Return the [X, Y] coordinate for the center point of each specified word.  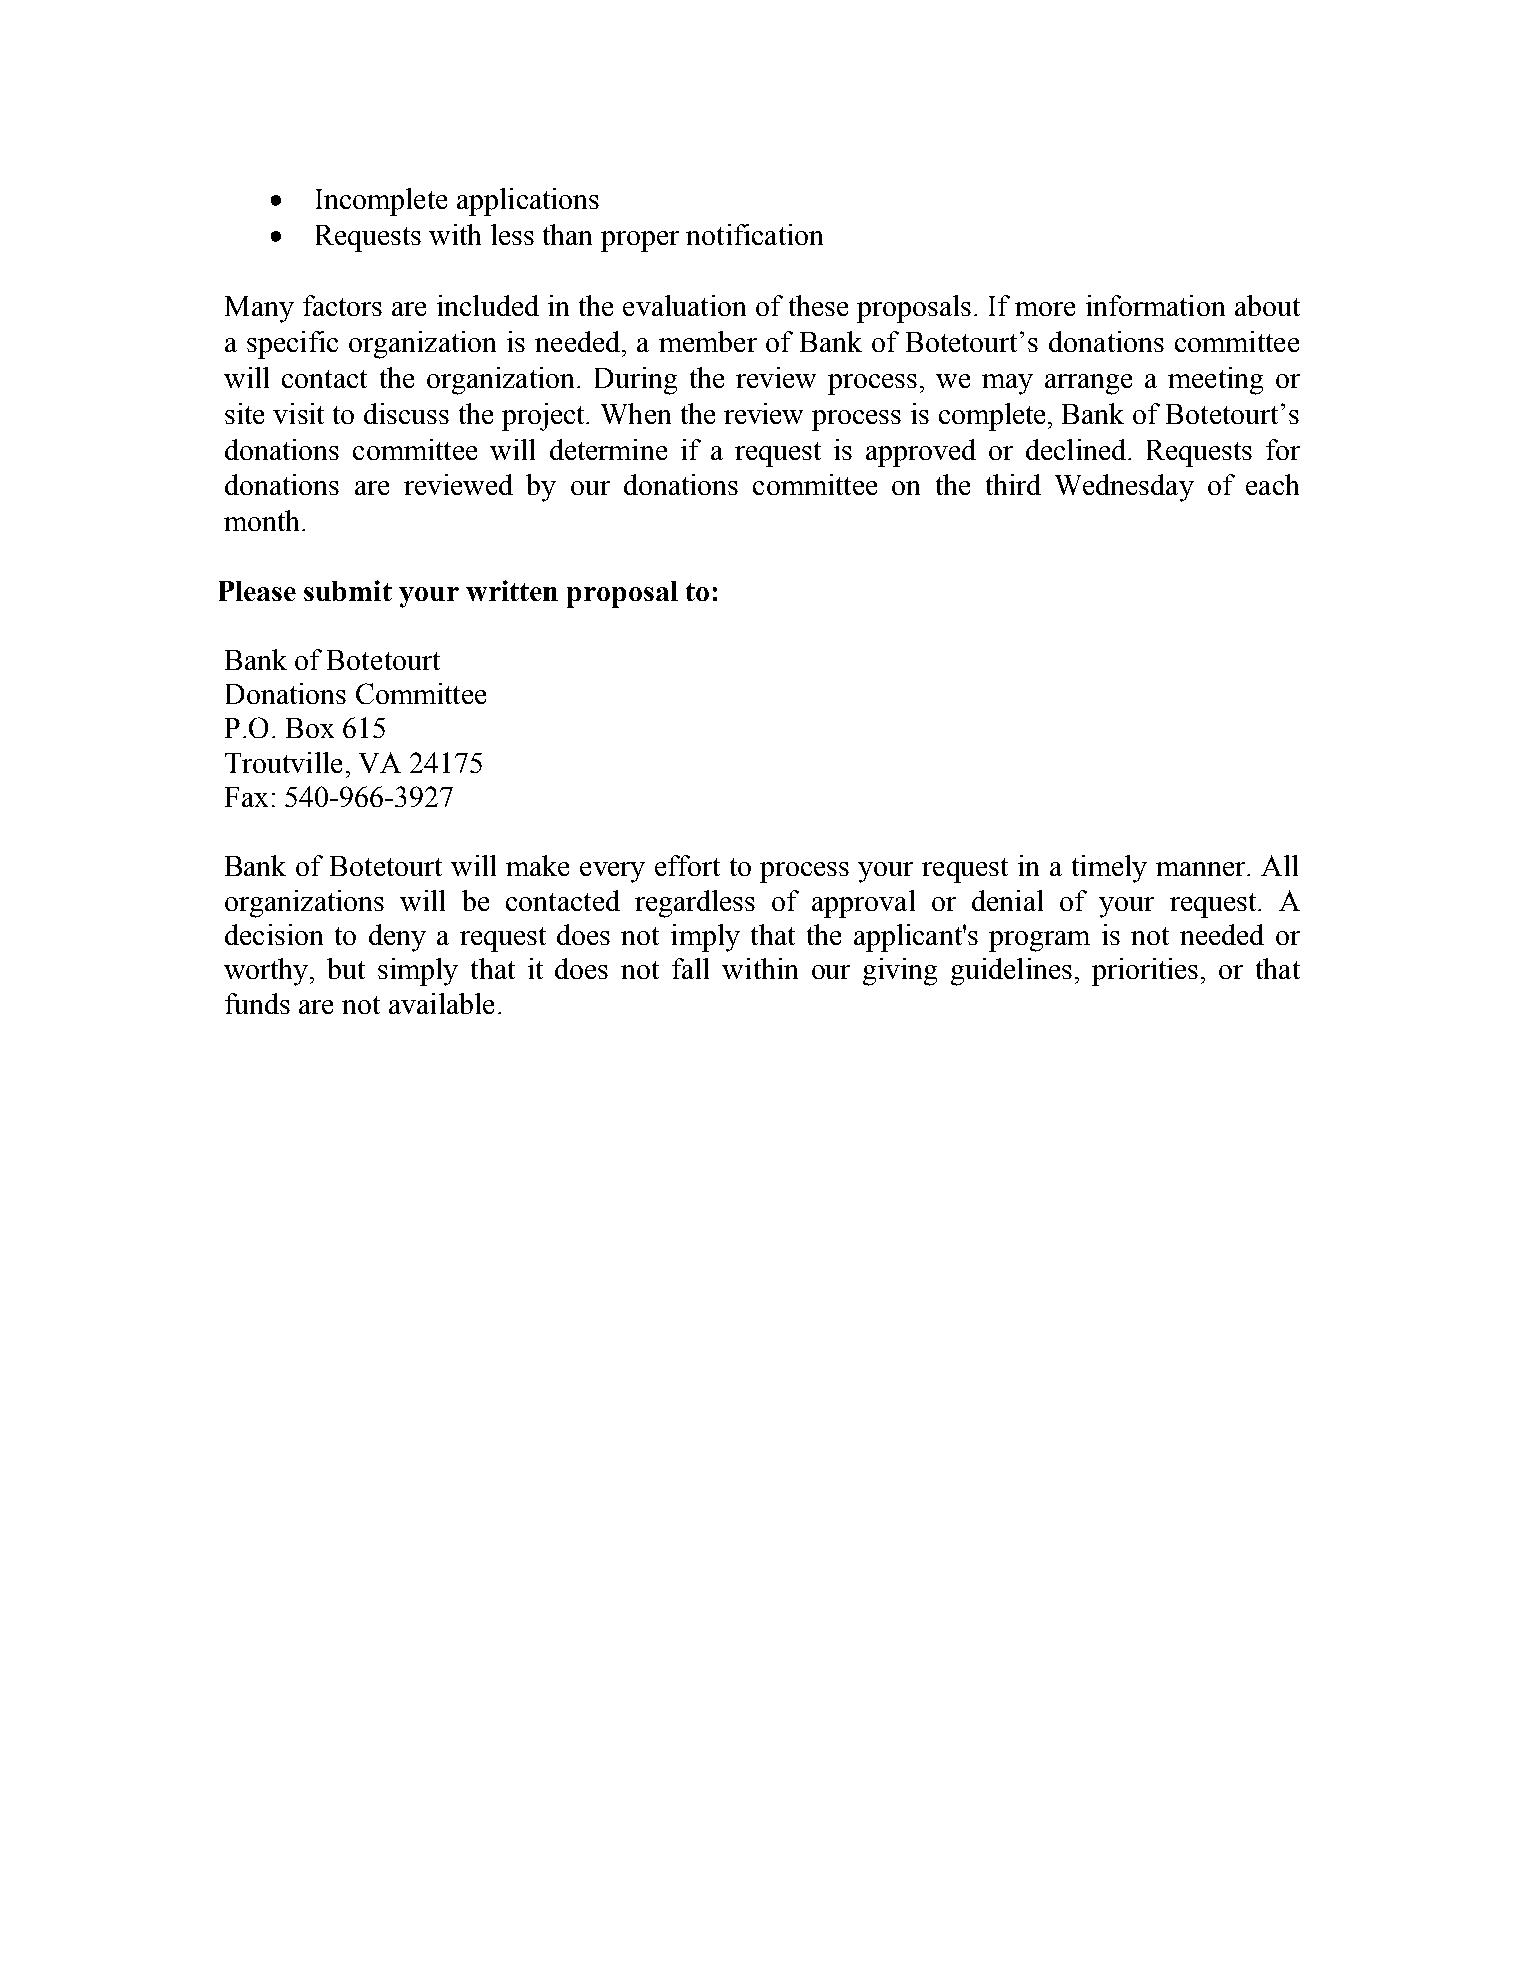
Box [310, 728]
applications [528, 202]
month [263, 520]
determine [608, 449]
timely [1109, 869]
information [1155, 305]
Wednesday [1124, 488]
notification [754, 234]
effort [687, 865]
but [346, 968]
